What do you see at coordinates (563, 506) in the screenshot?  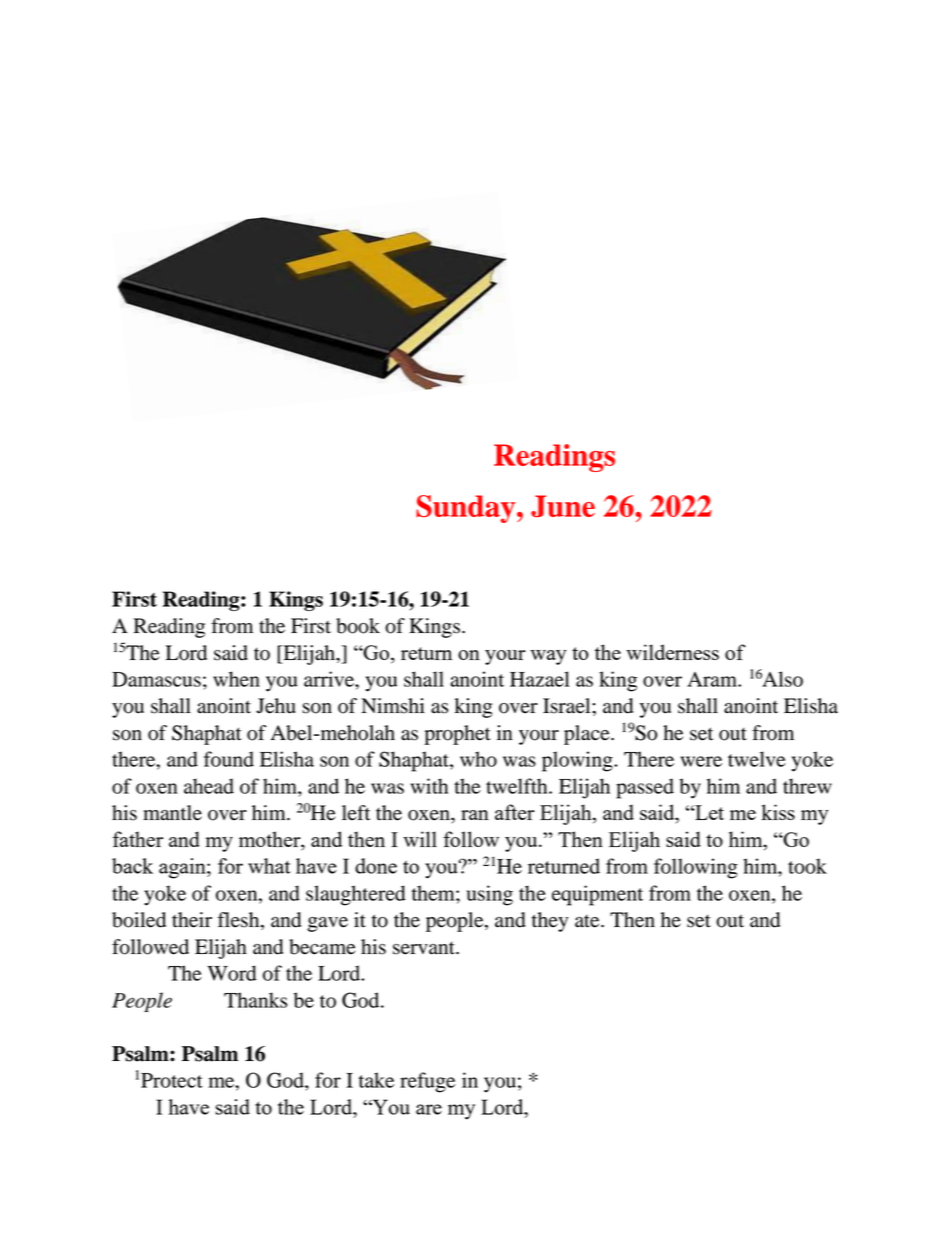 I see `June` at bounding box center [563, 506].
